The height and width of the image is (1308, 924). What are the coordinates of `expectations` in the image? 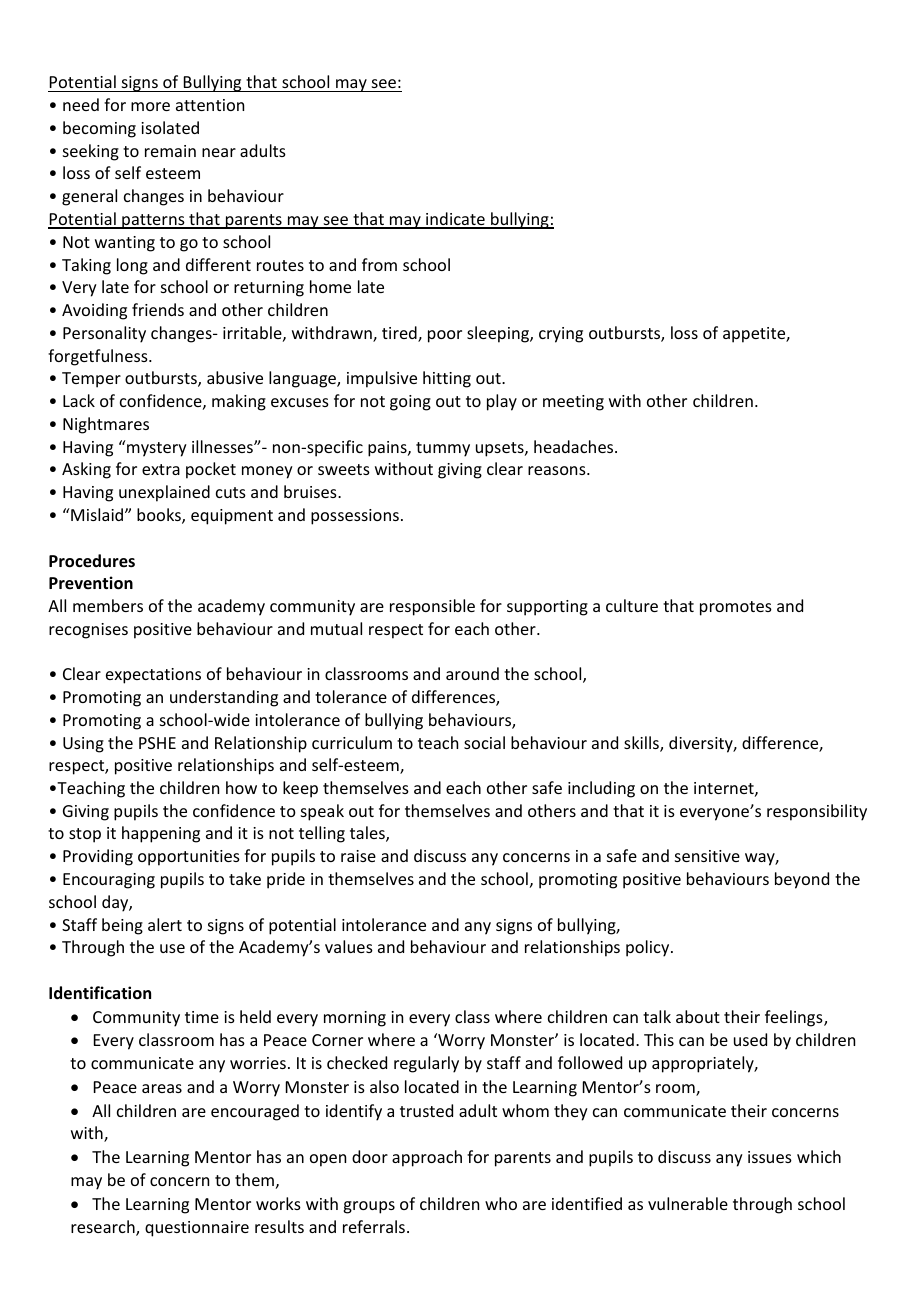 It's located at (153, 676).
